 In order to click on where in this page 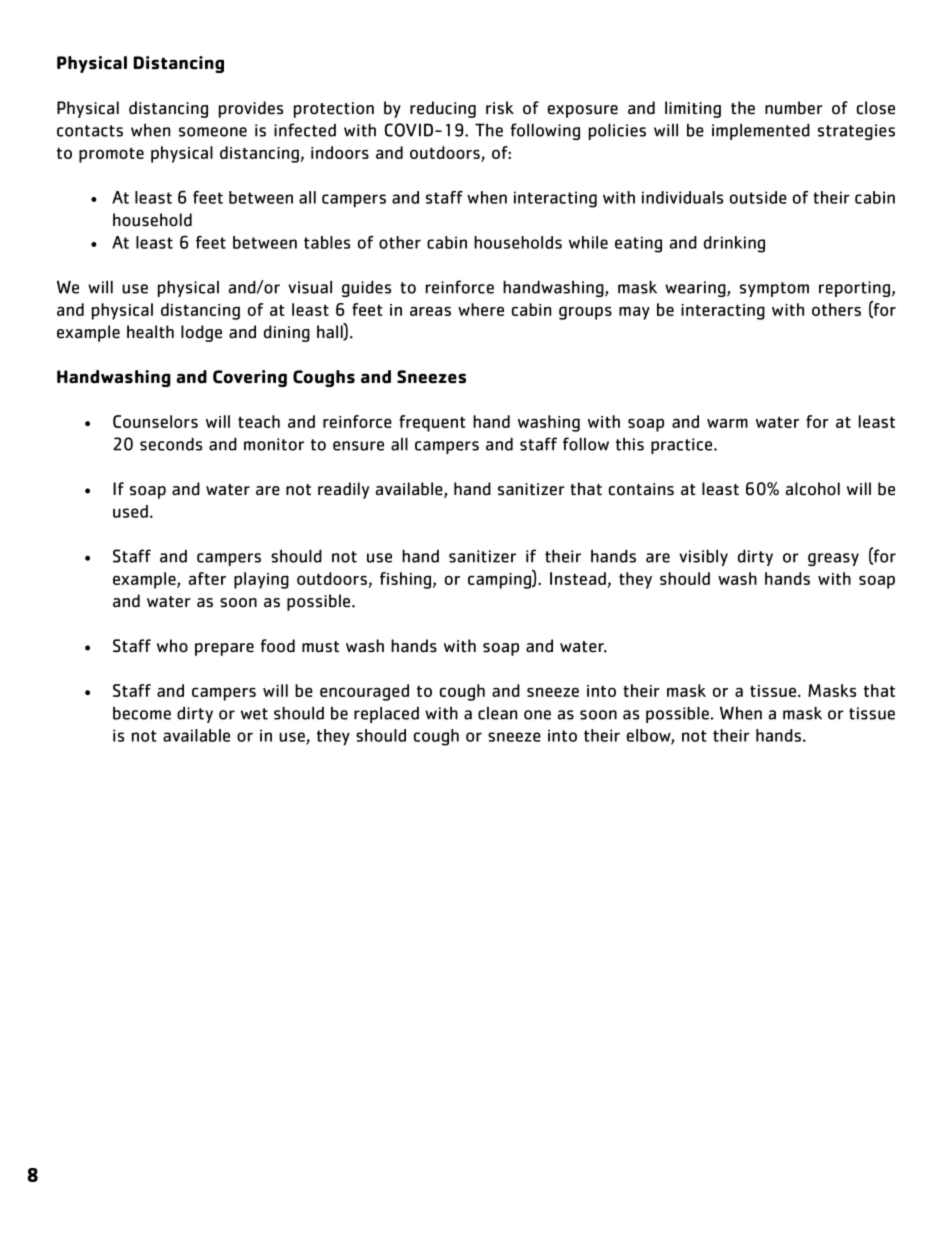, I will do `click(481, 309)`.
